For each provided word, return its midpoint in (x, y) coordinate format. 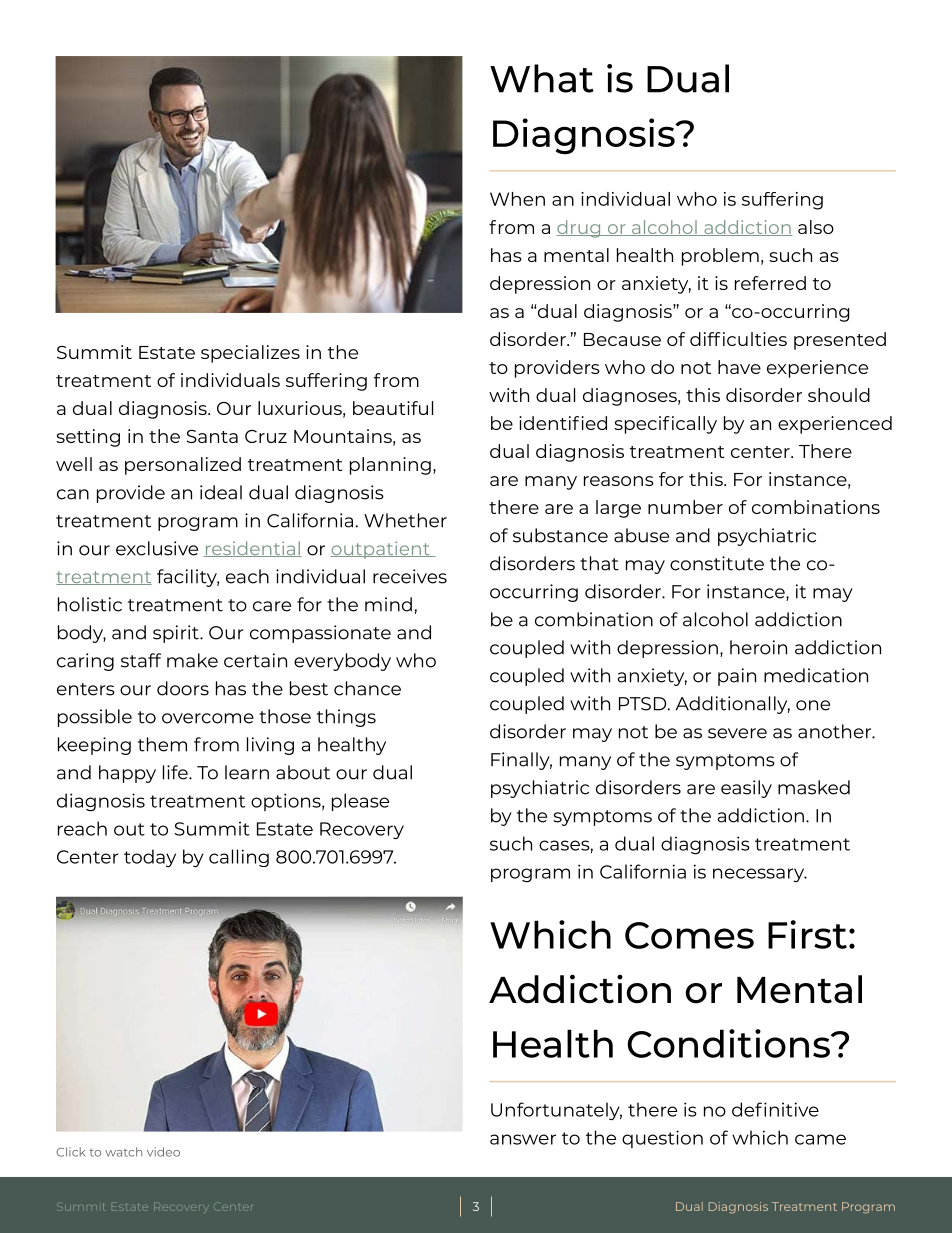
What (542, 78)
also (816, 227)
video (163, 1152)
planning (390, 466)
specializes (250, 354)
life (176, 772)
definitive (775, 1109)
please (360, 802)
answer (523, 1139)
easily (746, 789)
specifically (665, 425)
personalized (183, 466)
